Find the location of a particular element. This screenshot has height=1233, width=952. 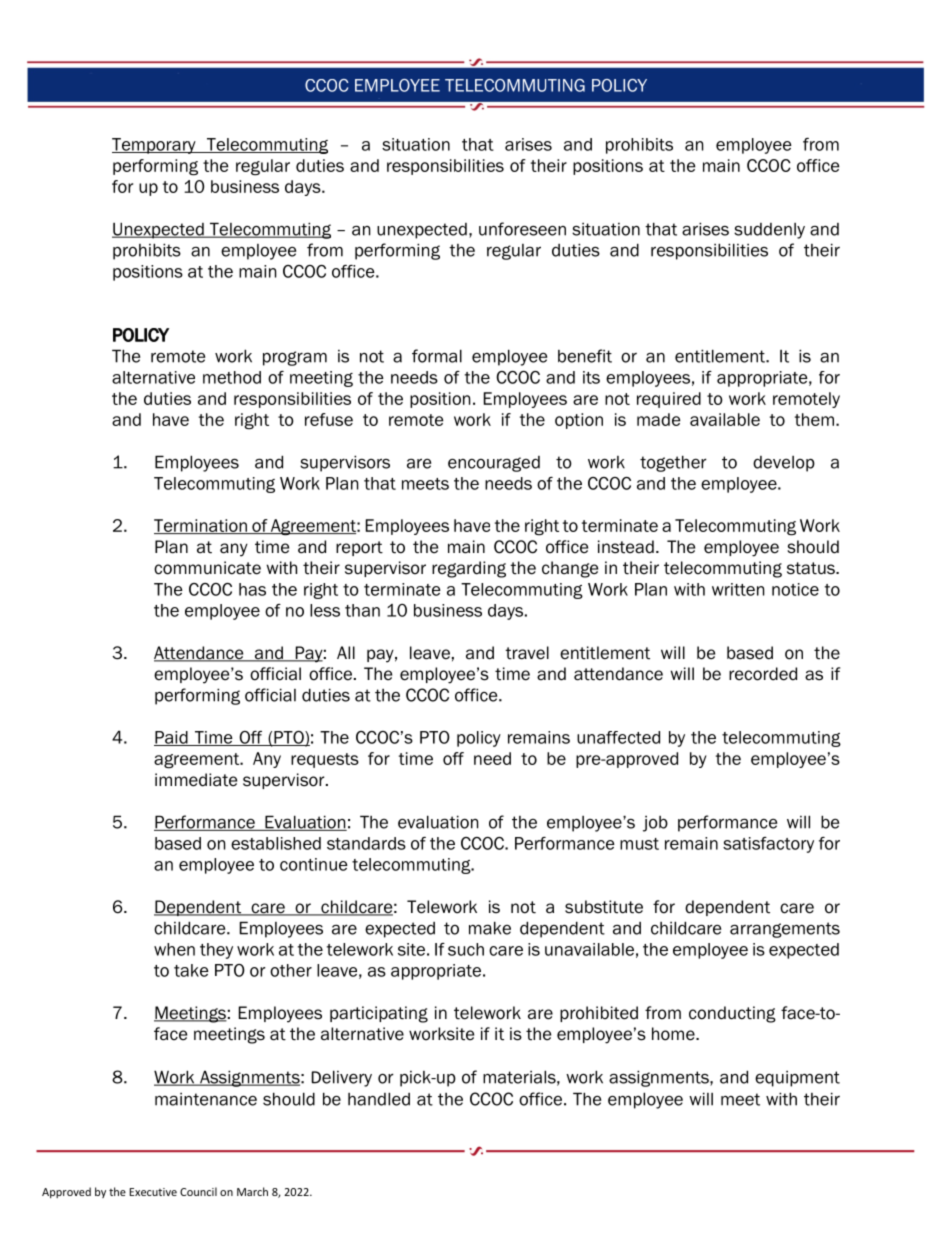

encouraged is located at coordinates (494, 464).
